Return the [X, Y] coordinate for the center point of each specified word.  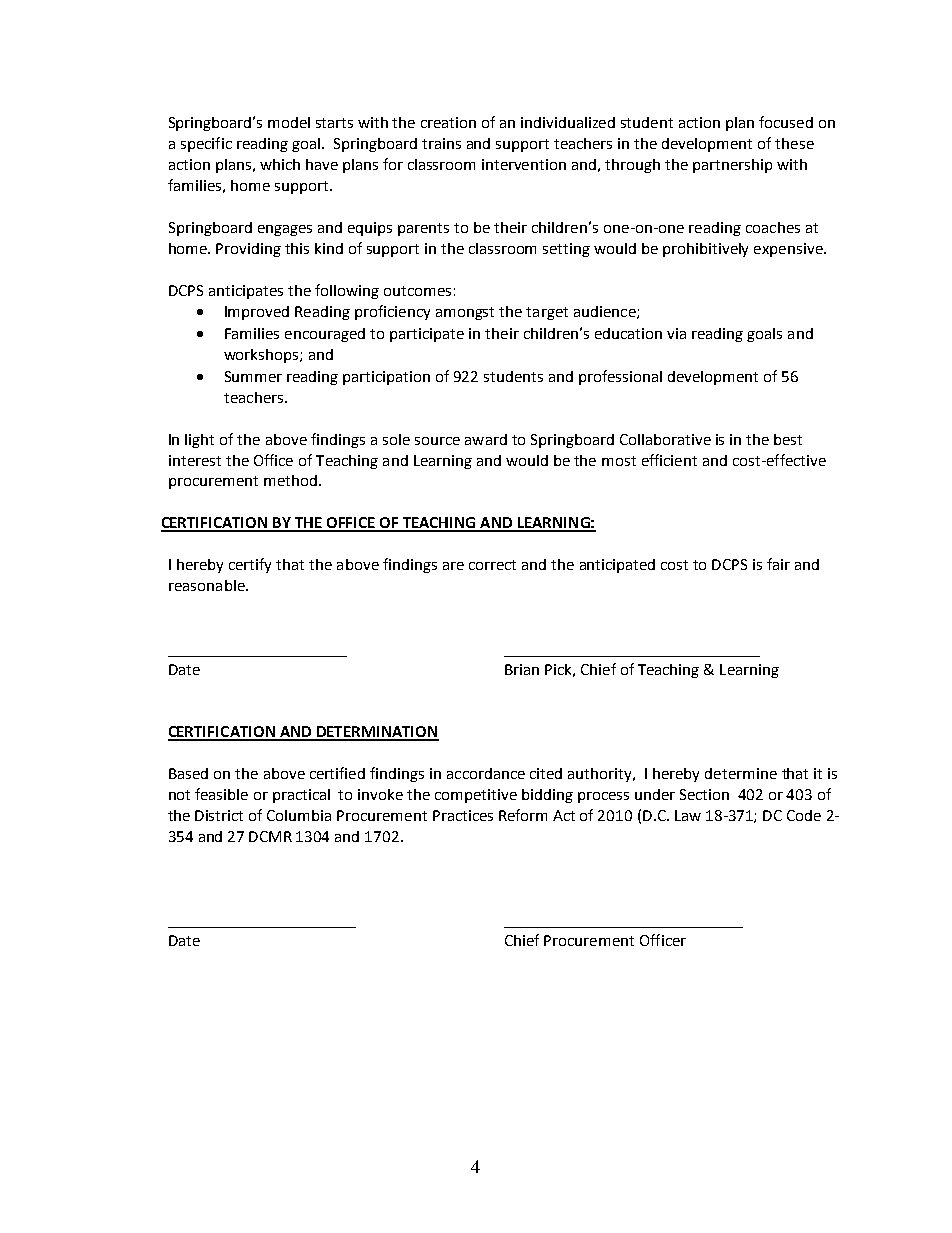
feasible [221, 794]
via [676, 333]
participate [427, 335]
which [280, 164]
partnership [732, 166]
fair [778, 564]
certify [250, 565]
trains [441, 143]
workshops [262, 356]
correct [492, 565]
